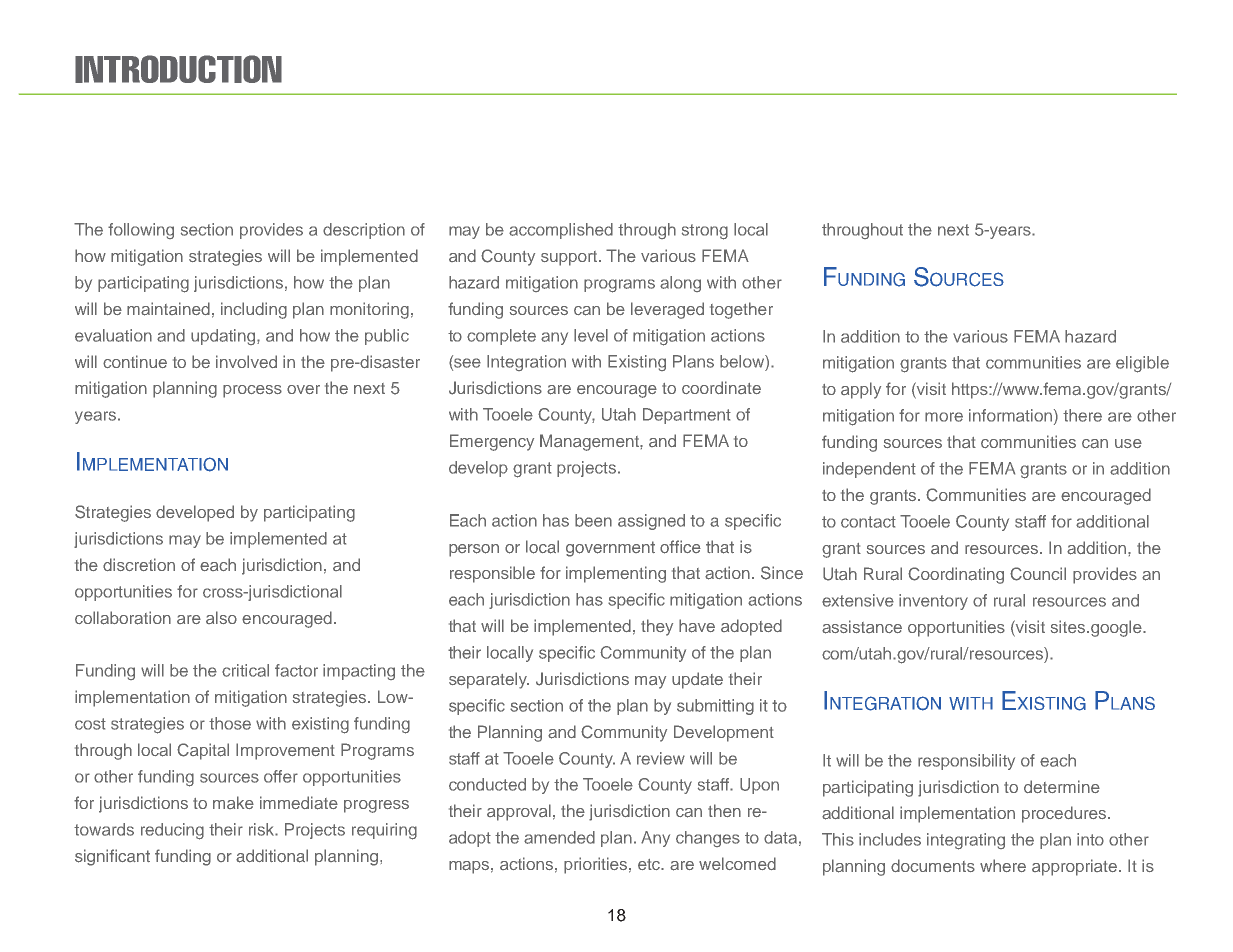 The height and width of the image is (952, 1233). I want to click on accomplished, so click(561, 231).
